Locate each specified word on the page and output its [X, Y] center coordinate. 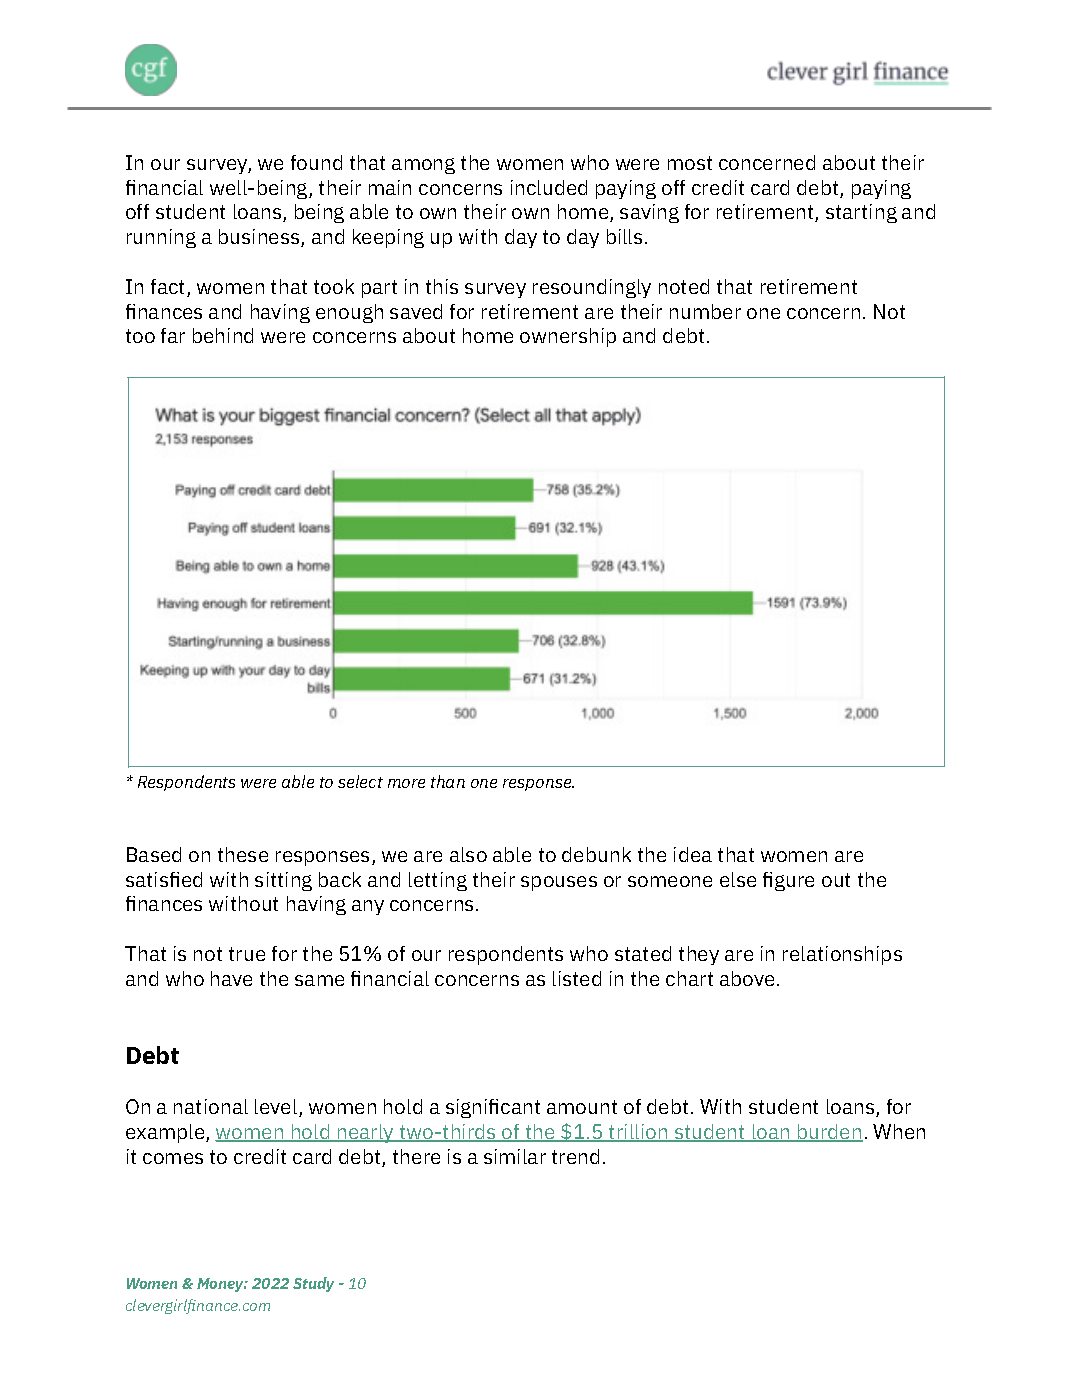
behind [223, 335]
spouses [559, 883]
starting [861, 213]
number [705, 311]
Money [222, 1285]
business [260, 238]
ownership [568, 337]
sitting [283, 881]
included [549, 187]
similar [515, 1156]
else [738, 879]
